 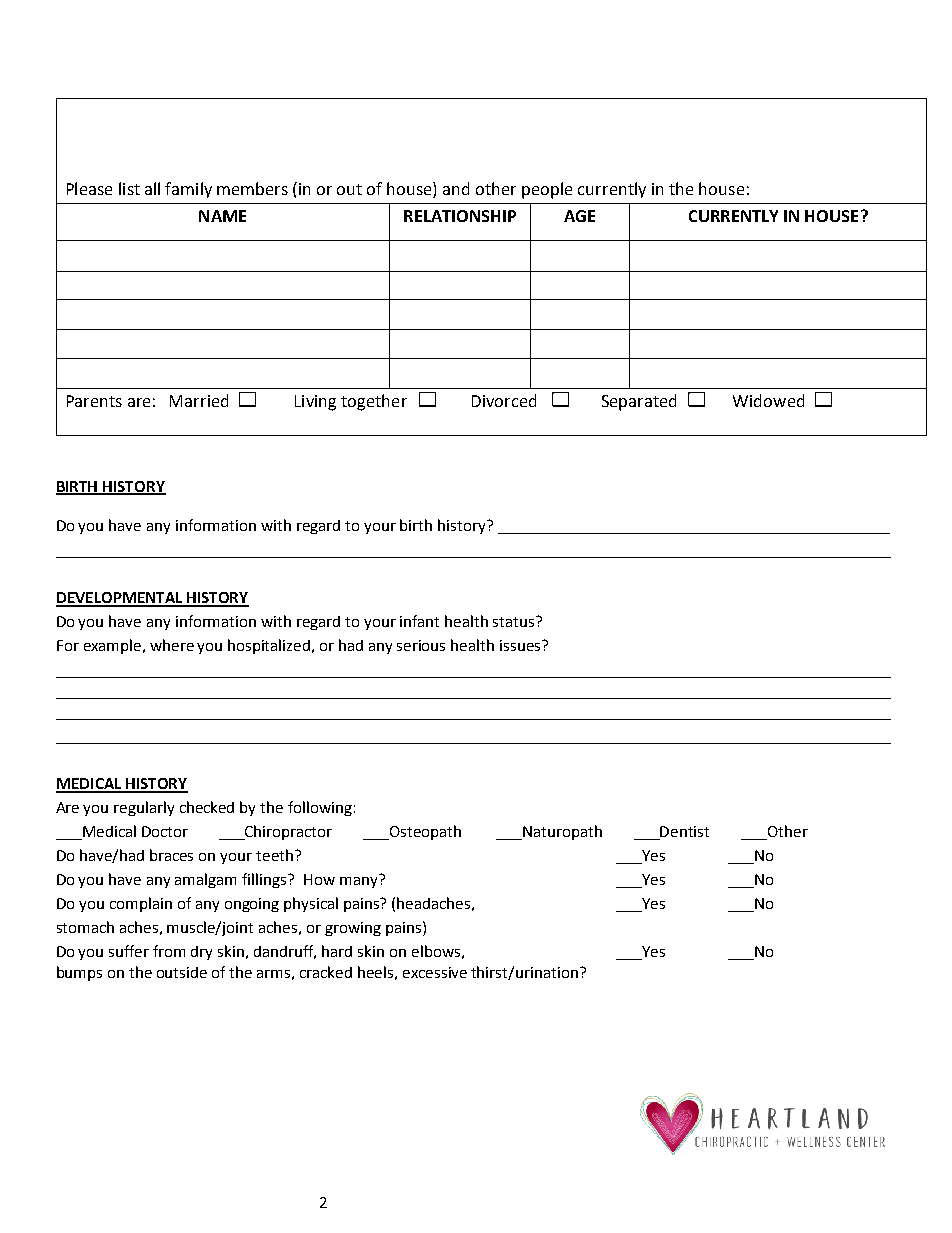 I want to click on infant, so click(x=419, y=621).
